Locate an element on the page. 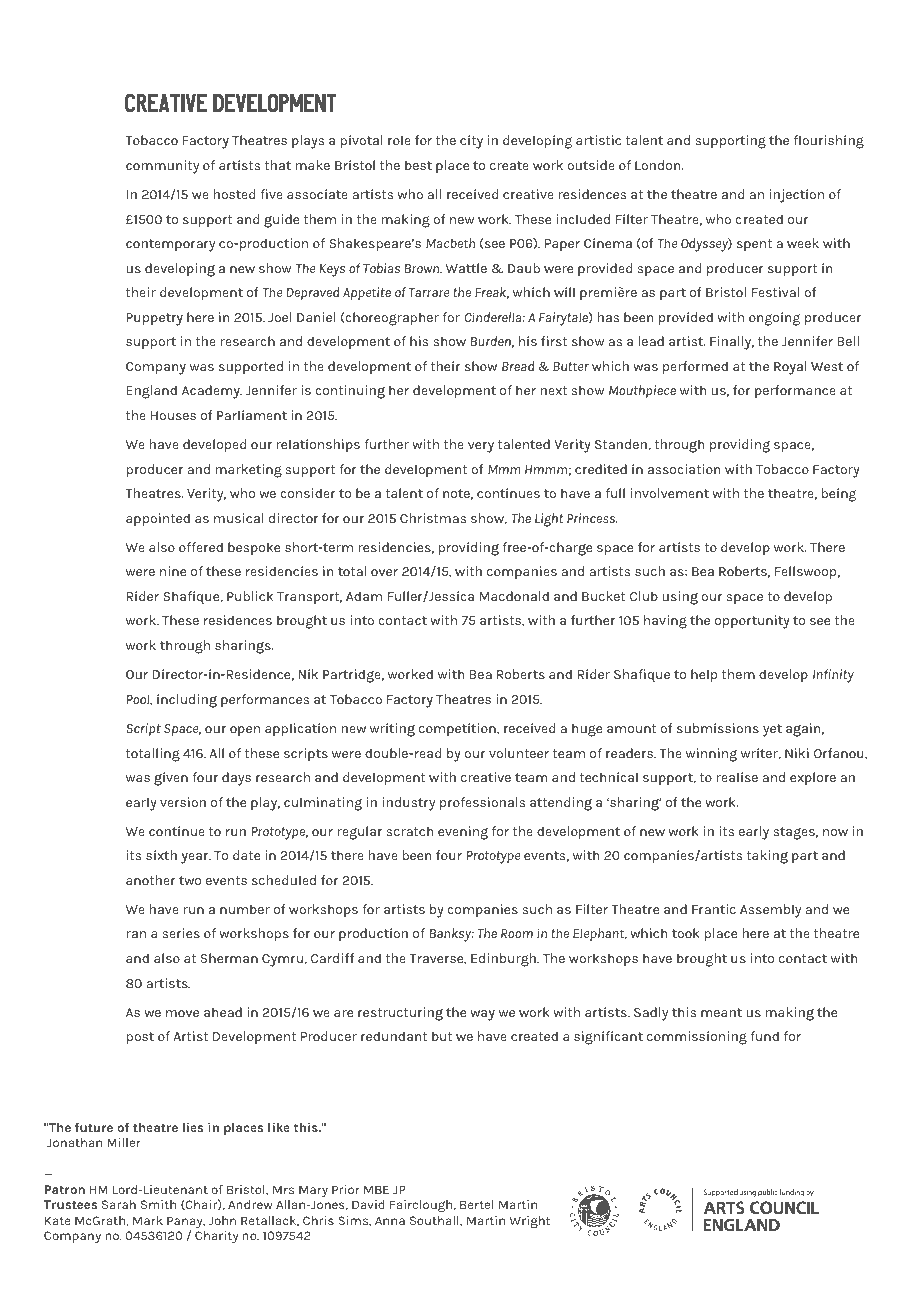 The width and height of the image is (924, 1309). Smith is located at coordinates (158, 1204).
